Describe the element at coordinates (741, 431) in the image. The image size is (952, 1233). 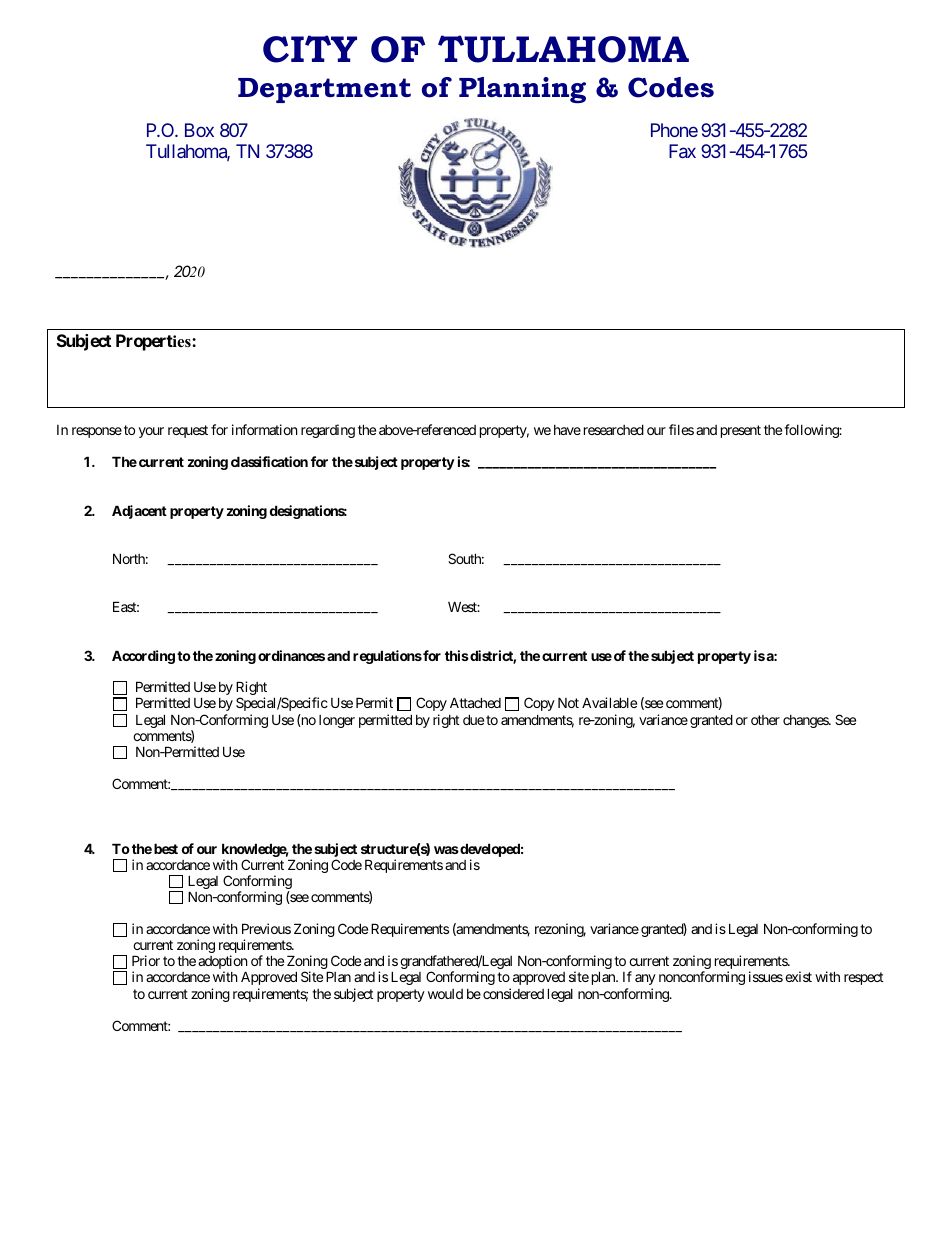
I see `present` at that location.
